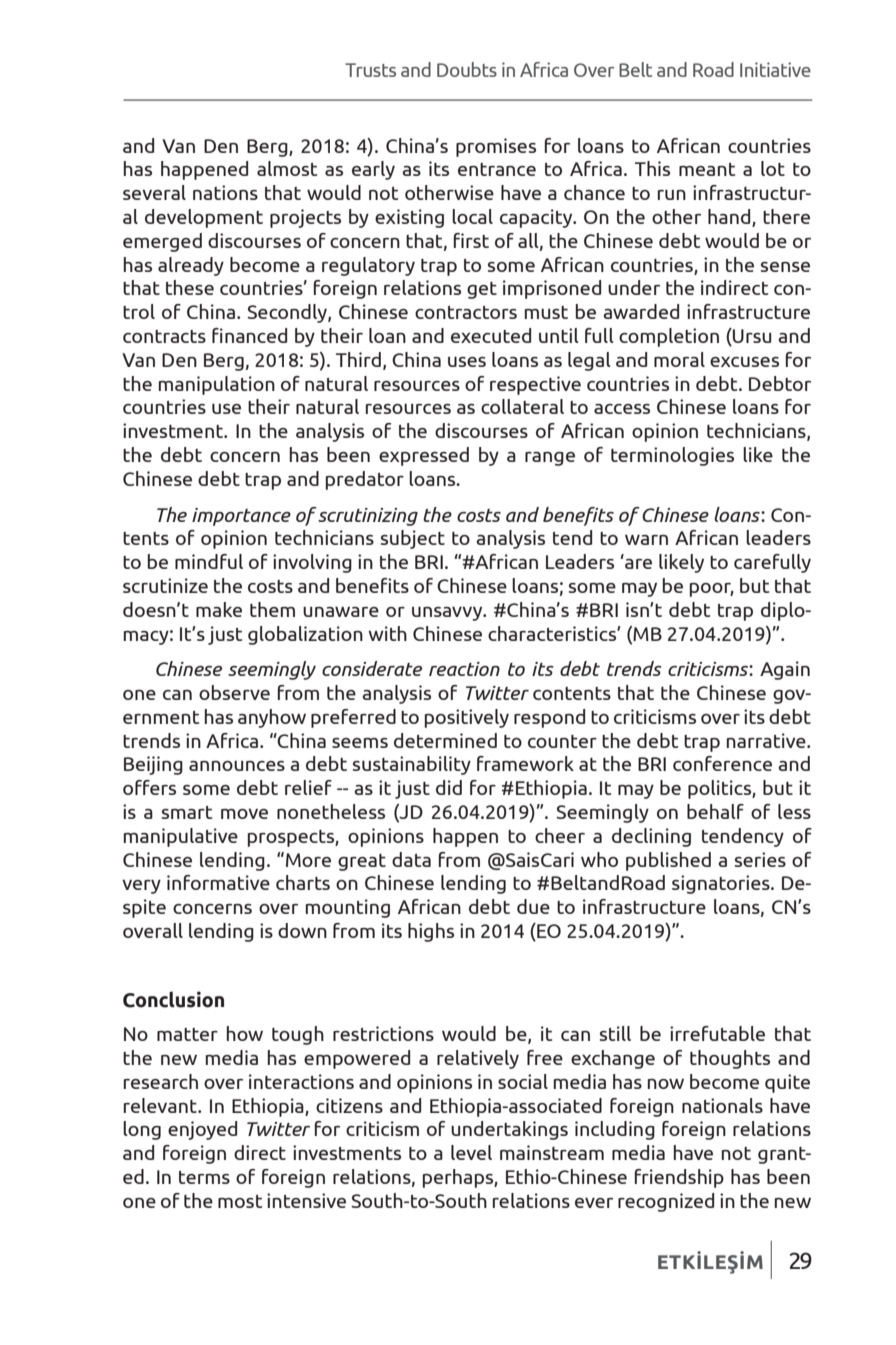 The height and width of the screenshot is (1345, 896). Describe the element at coordinates (467, 69) in the screenshot. I see `Doubts` at that location.
